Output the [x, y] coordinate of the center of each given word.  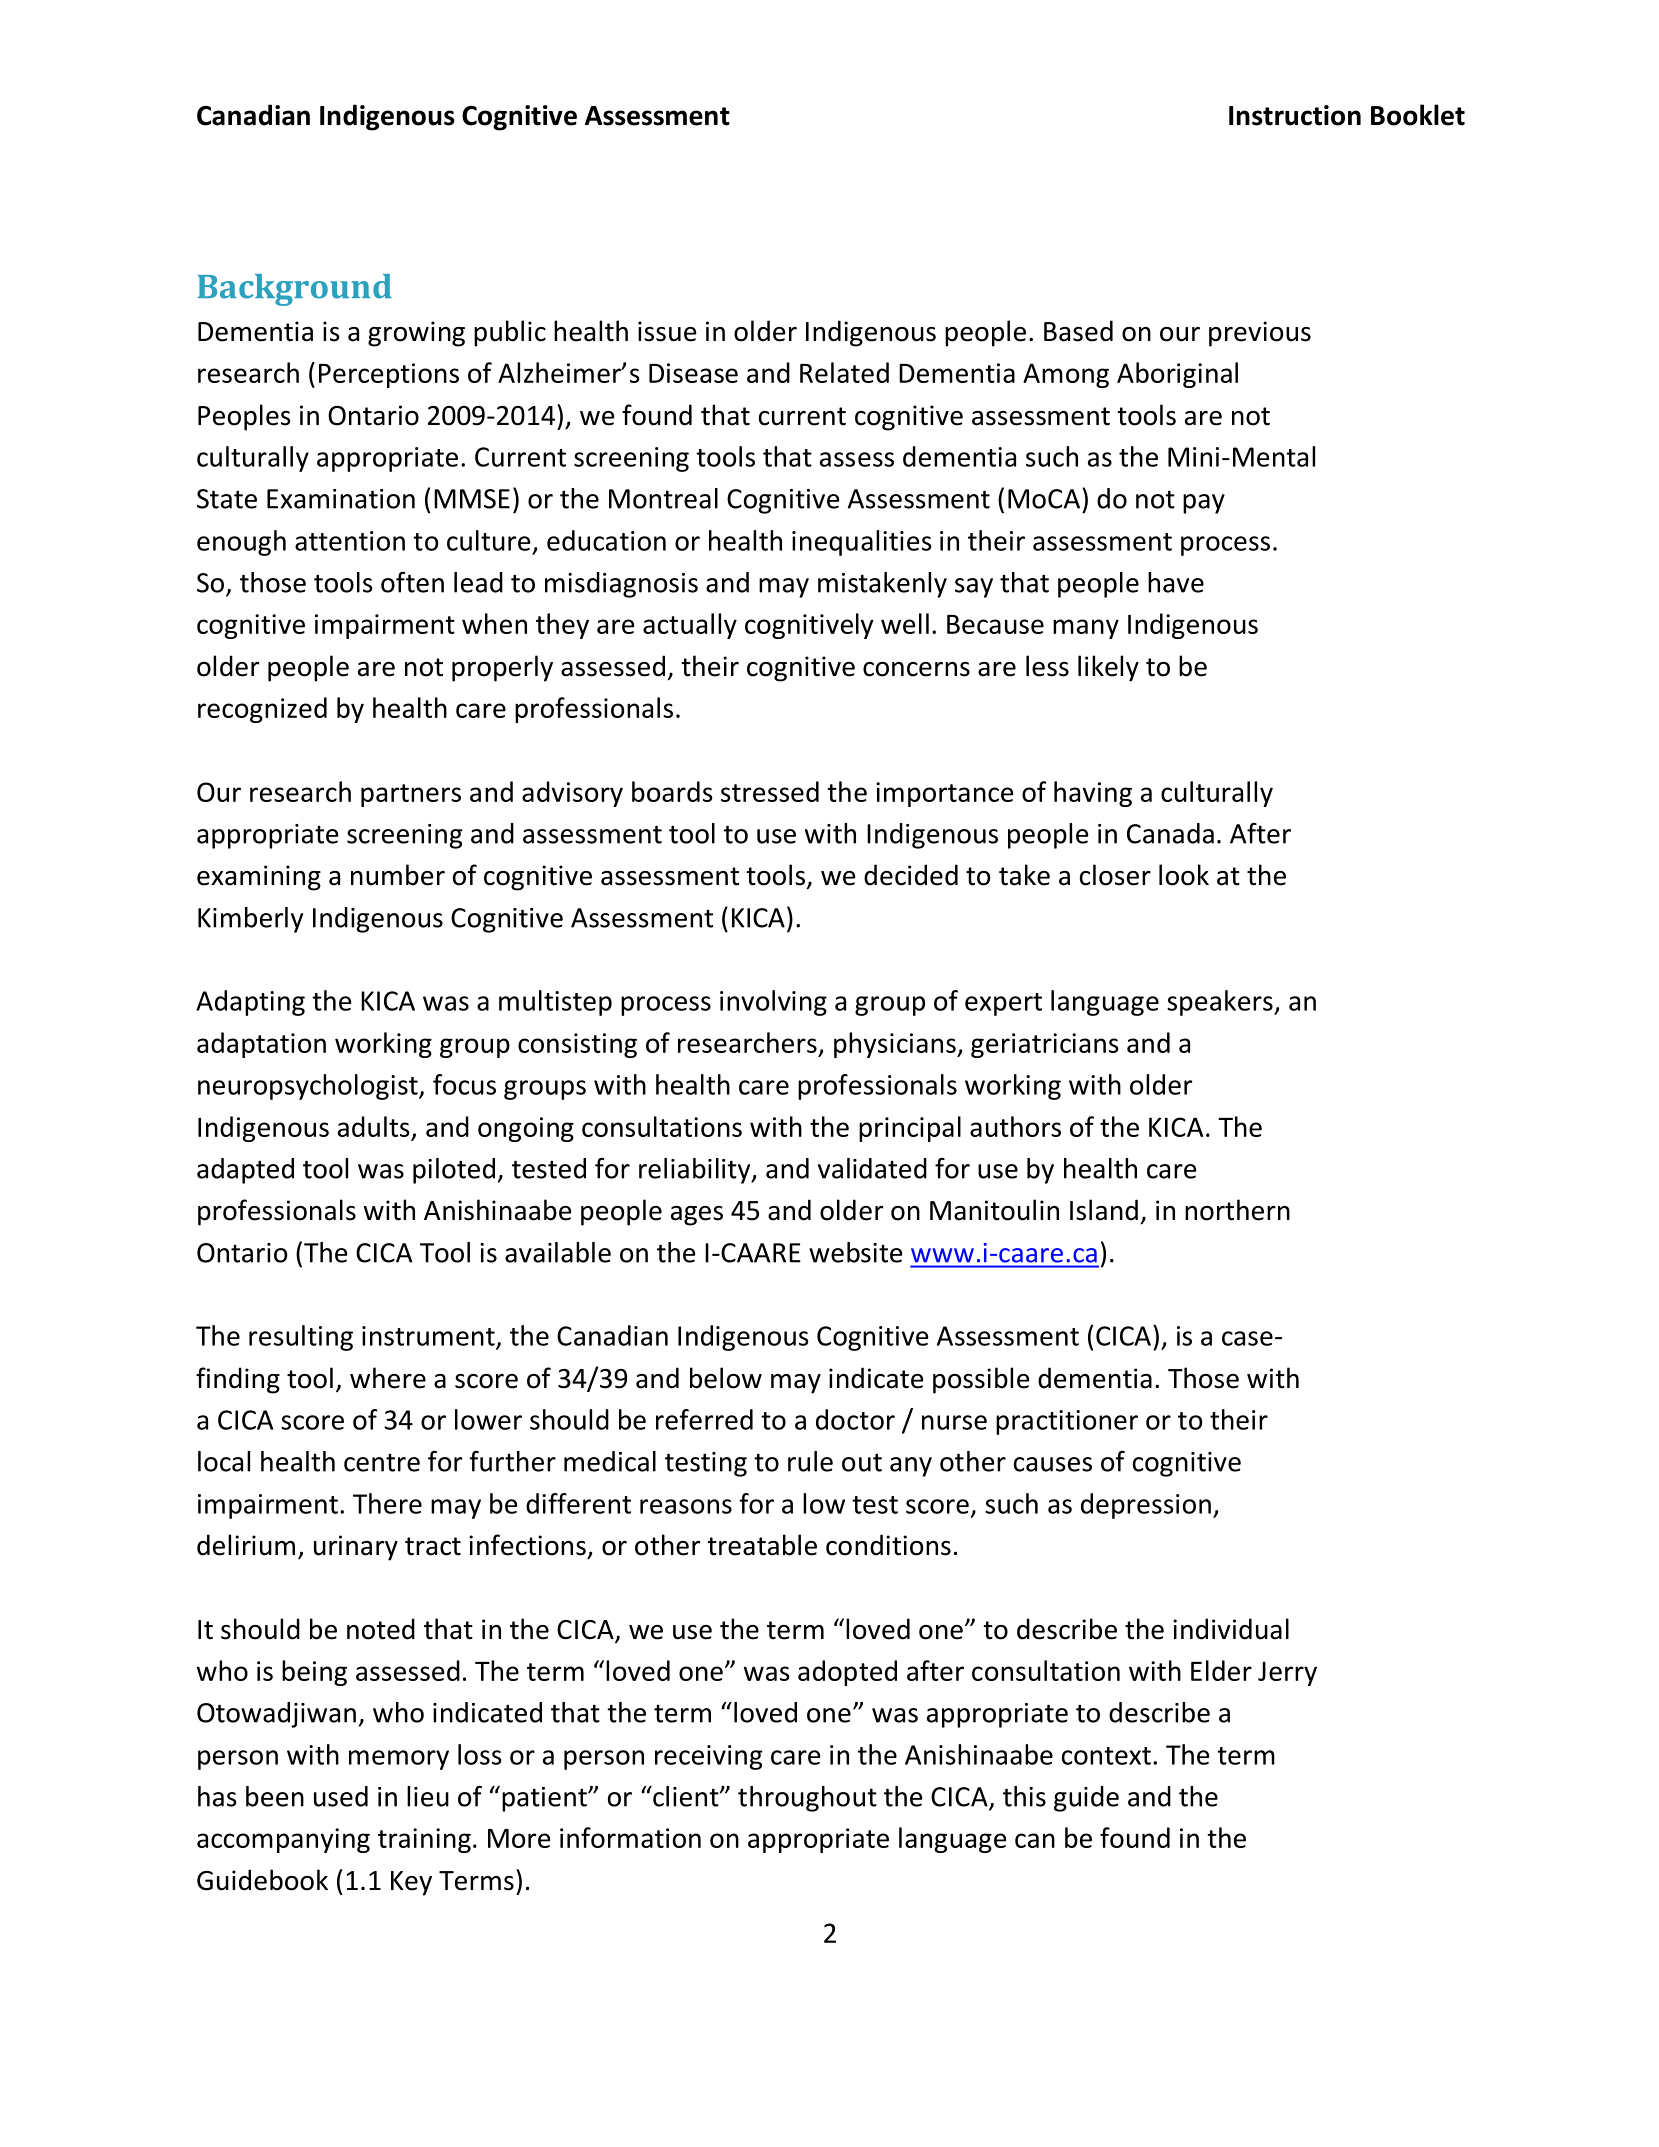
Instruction [1295, 115]
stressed [770, 791]
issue [667, 331]
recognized [262, 710]
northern [1237, 1210]
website [856, 1252]
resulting [301, 1338]
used [341, 1796]
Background [295, 290]
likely [1108, 668]
